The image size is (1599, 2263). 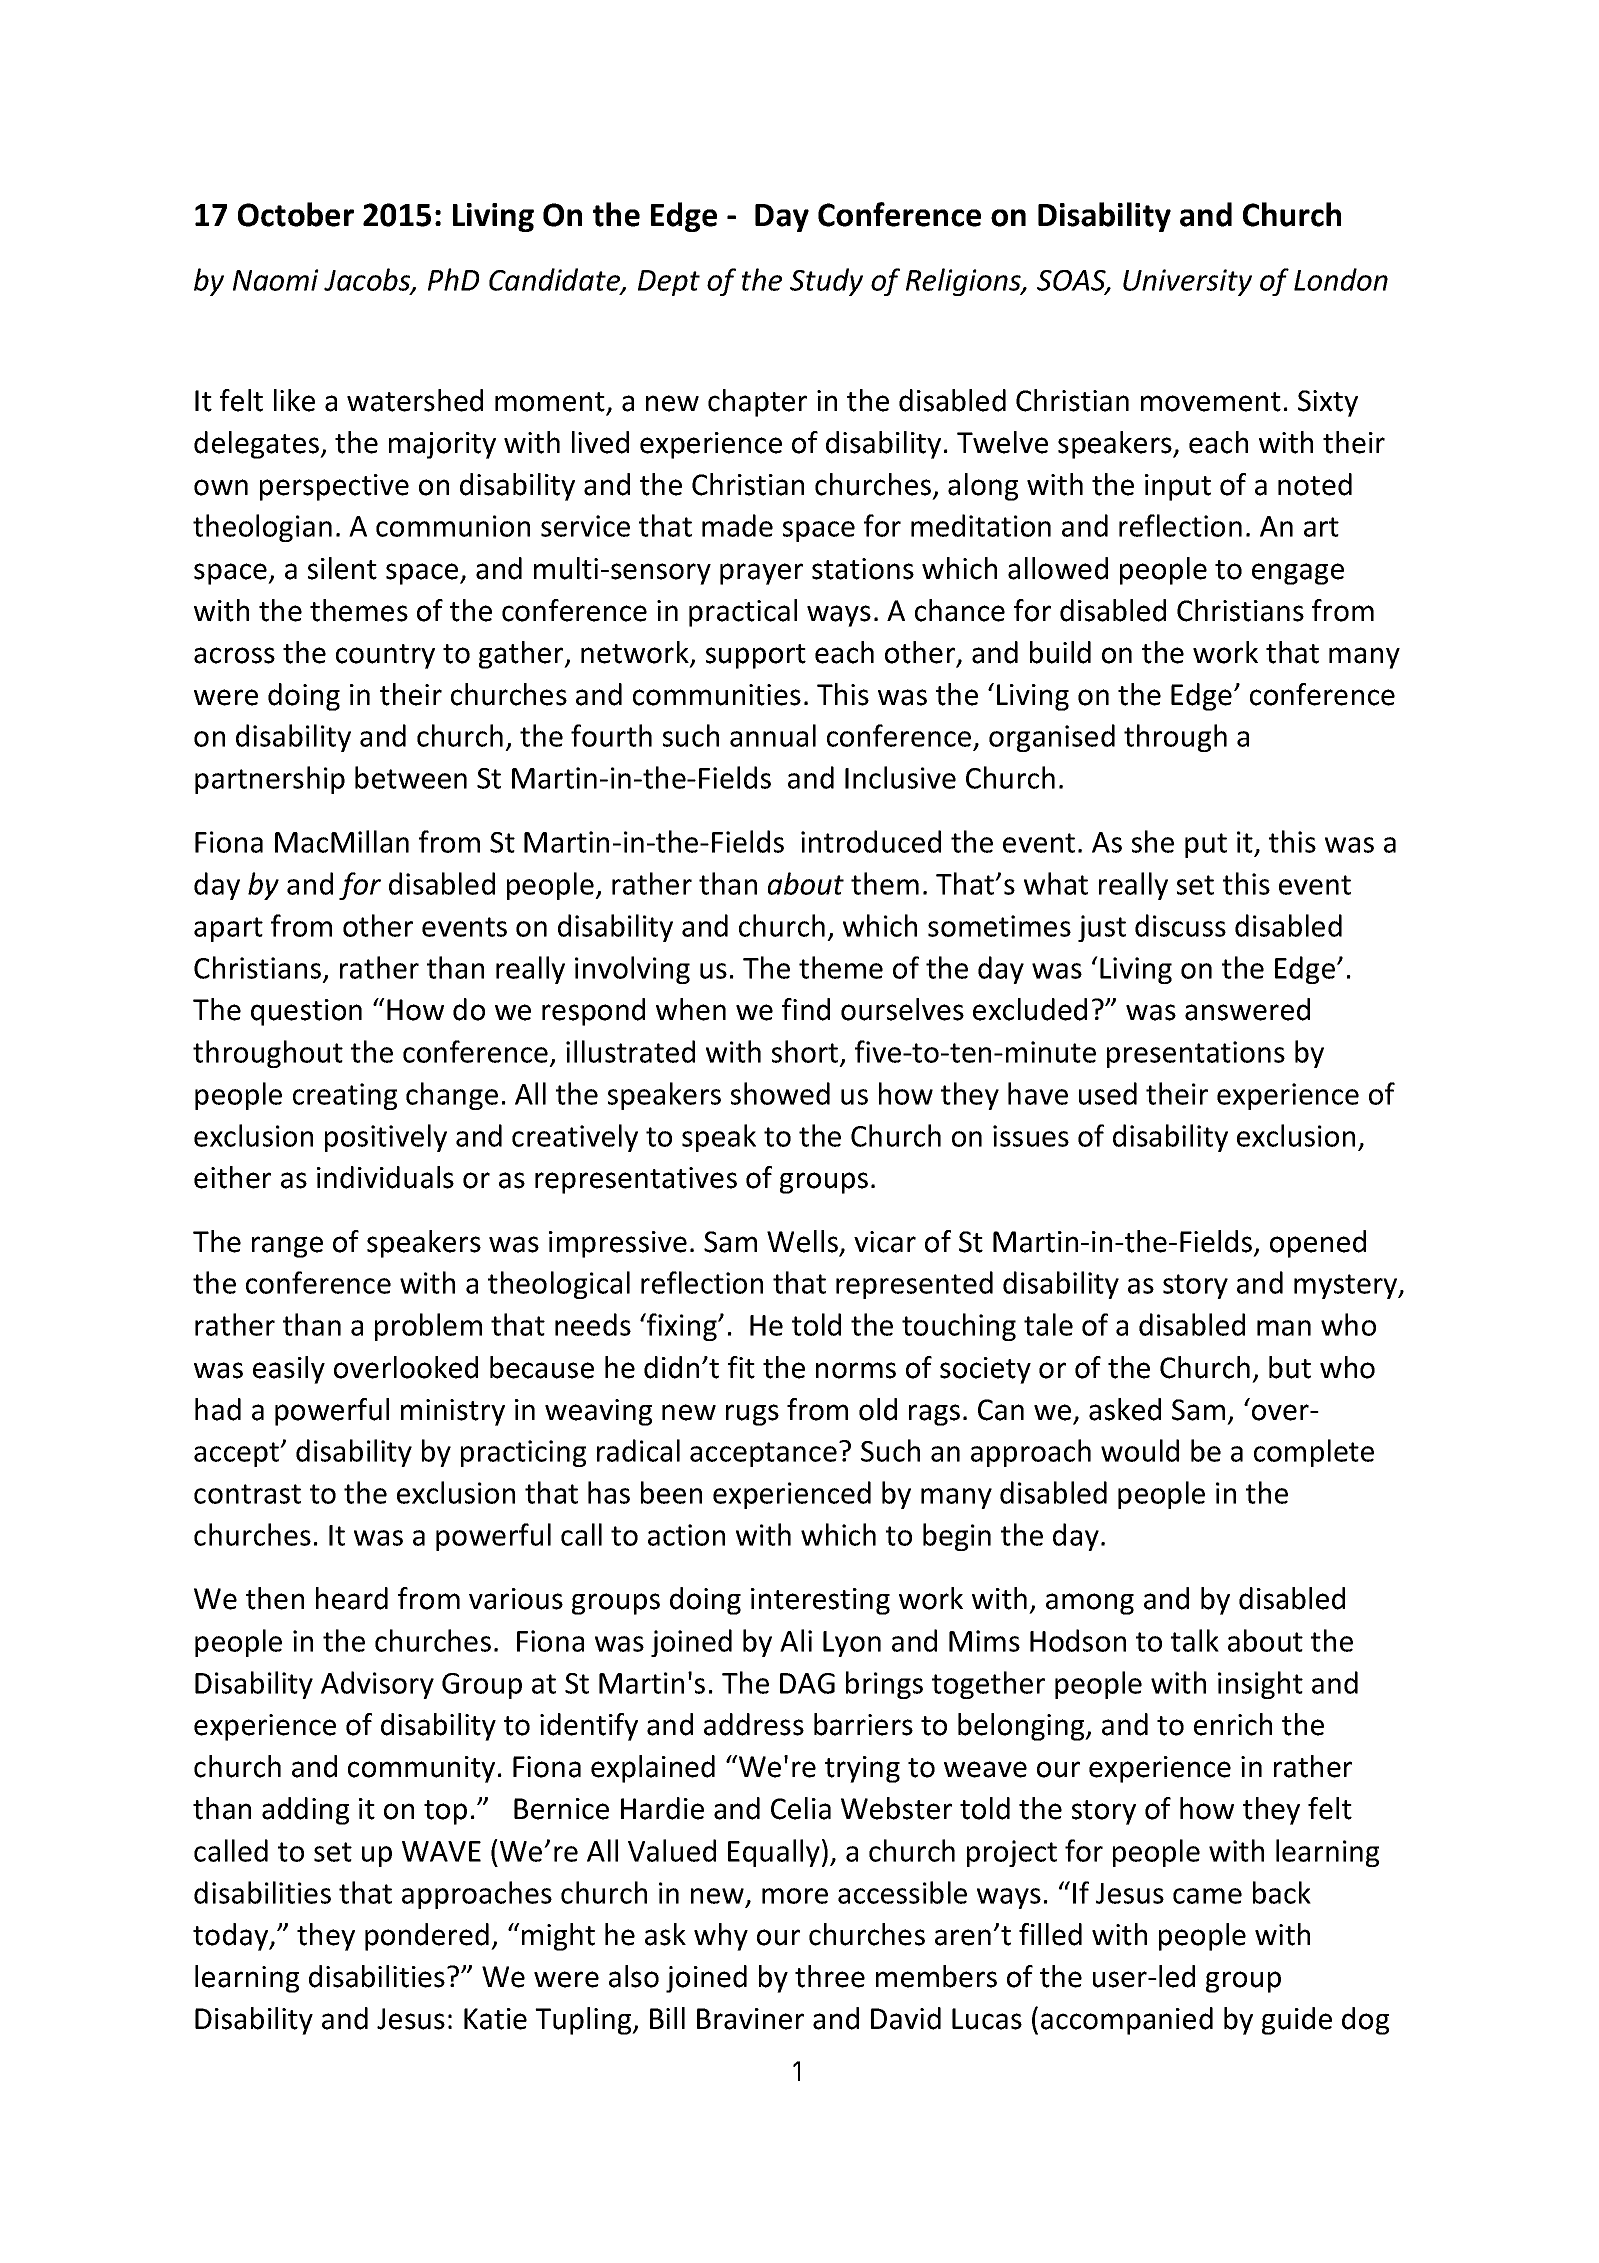 What do you see at coordinates (1195, 1640) in the image?
I see `talk` at bounding box center [1195, 1640].
